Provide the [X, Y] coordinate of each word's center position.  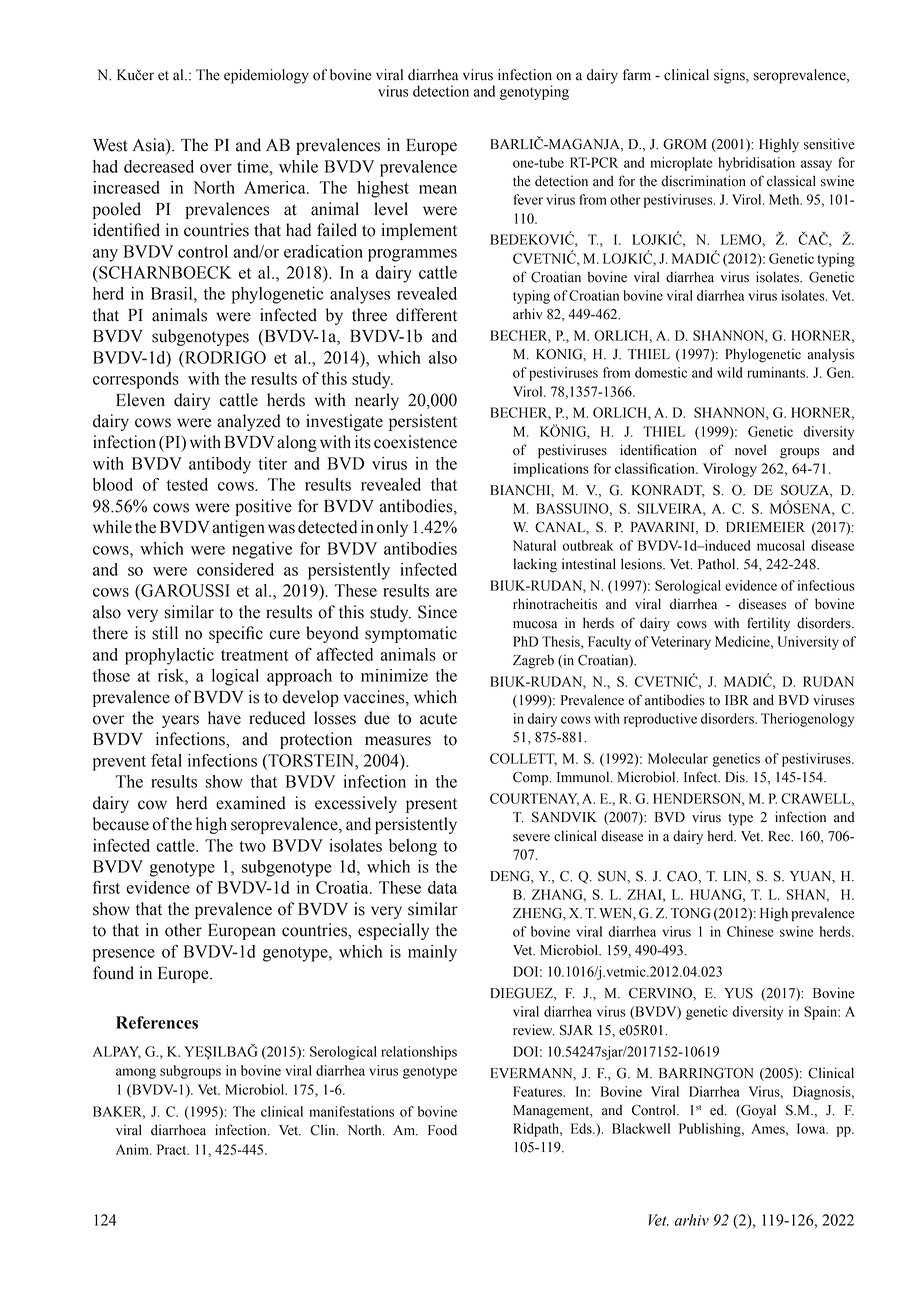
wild [729, 372]
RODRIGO [224, 357]
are [446, 592]
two [252, 846]
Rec [780, 836]
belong [413, 847]
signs [730, 76]
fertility [768, 624]
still [165, 633]
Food [442, 1130]
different [426, 315]
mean [438, 189]
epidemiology [266, 76]
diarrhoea [178, 1130]
